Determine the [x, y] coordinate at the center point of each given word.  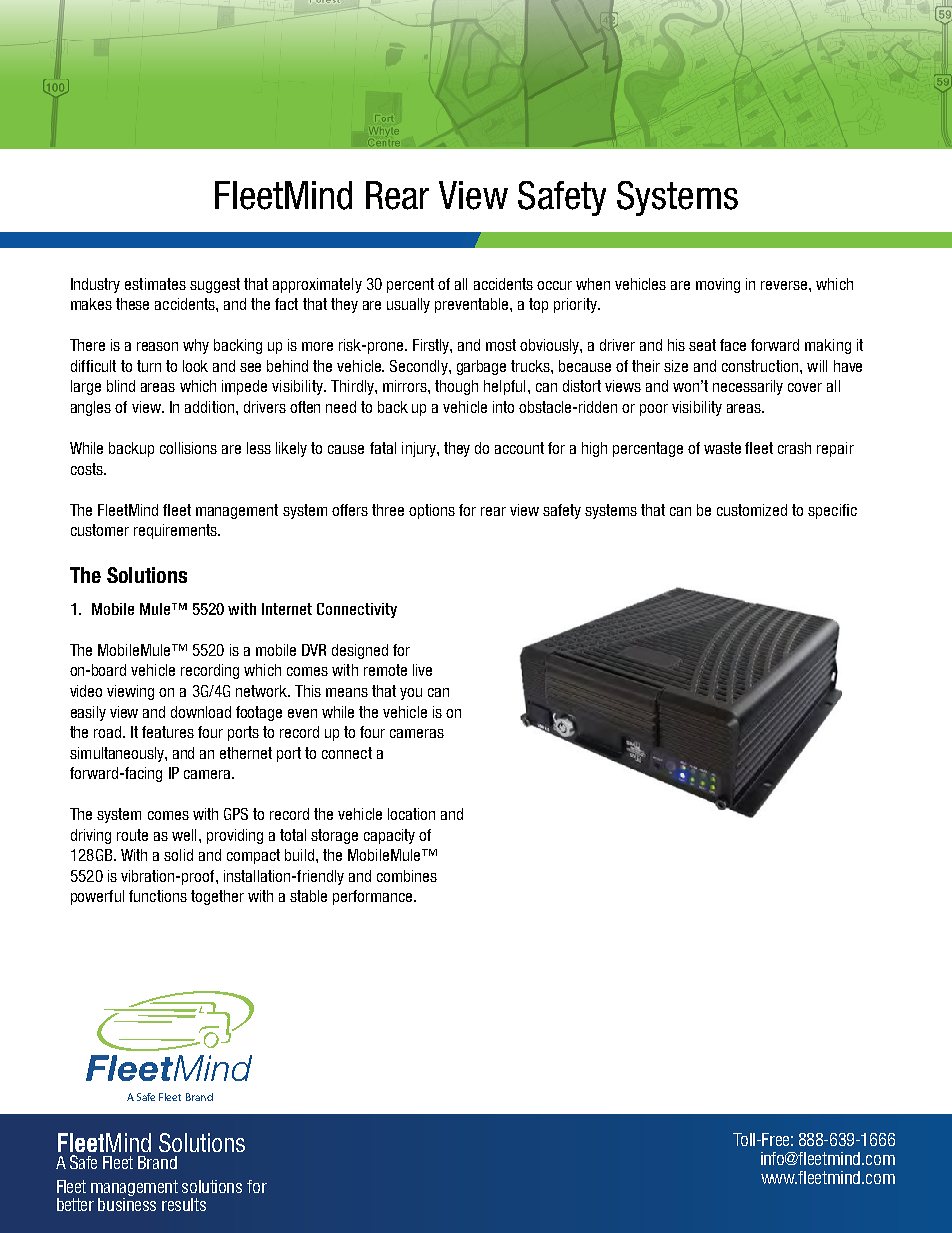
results [184, 1204]
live [422, 670]
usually [408, 305]
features [168, 732]
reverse [785, 285]
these [132, 304]
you [411, 694]
